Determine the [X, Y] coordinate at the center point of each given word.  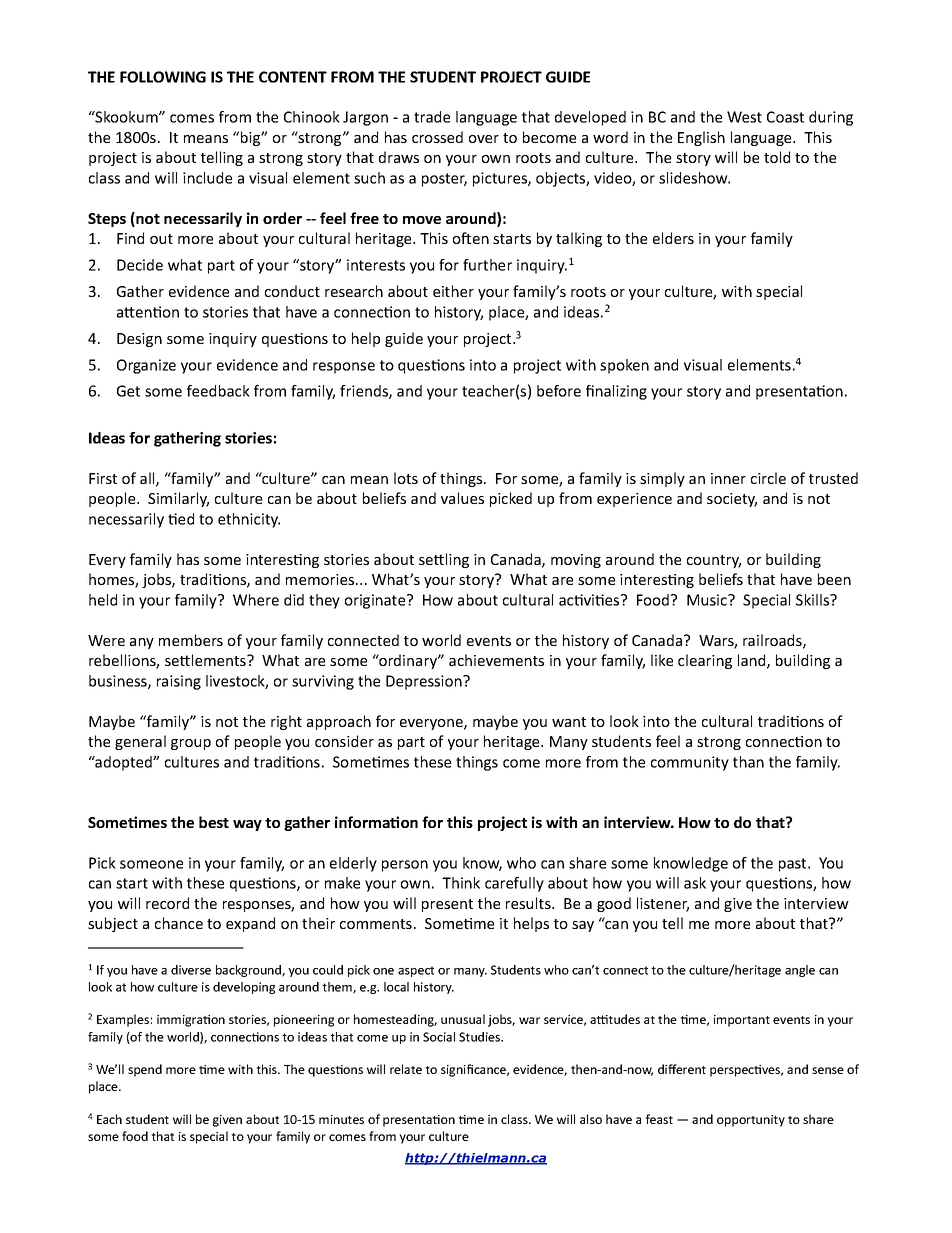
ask [695, 883]
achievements [496, 660]
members [191, 640]
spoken [624, 366]
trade [432, 117]
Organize [146, 366]
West [744, 117]
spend [145, 1070]
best [214, 822]
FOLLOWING [163, 77]
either [453, 291]
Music [708, 600]
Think [461, 883]
